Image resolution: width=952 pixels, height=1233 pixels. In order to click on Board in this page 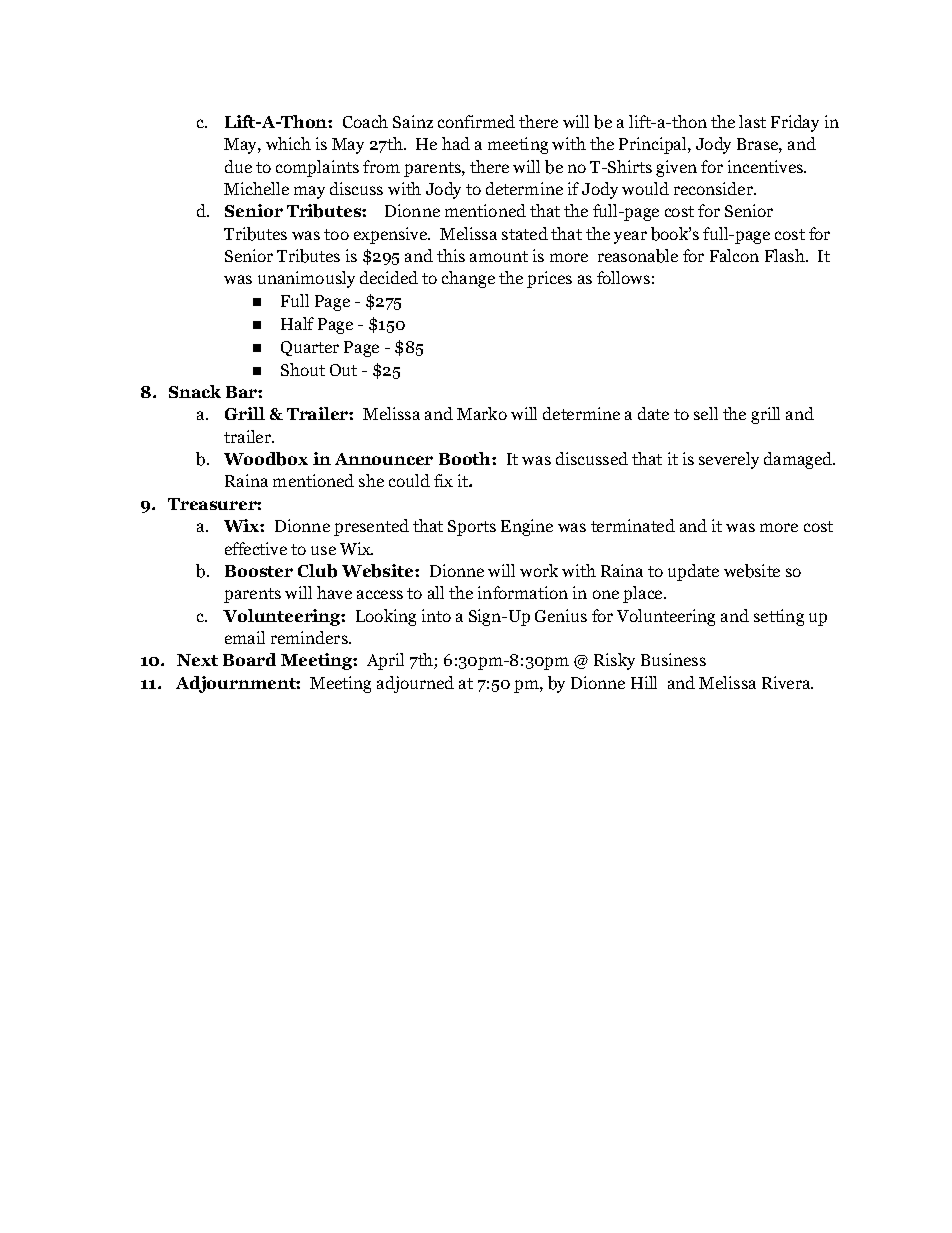, I will do `click(249, 659)`.
